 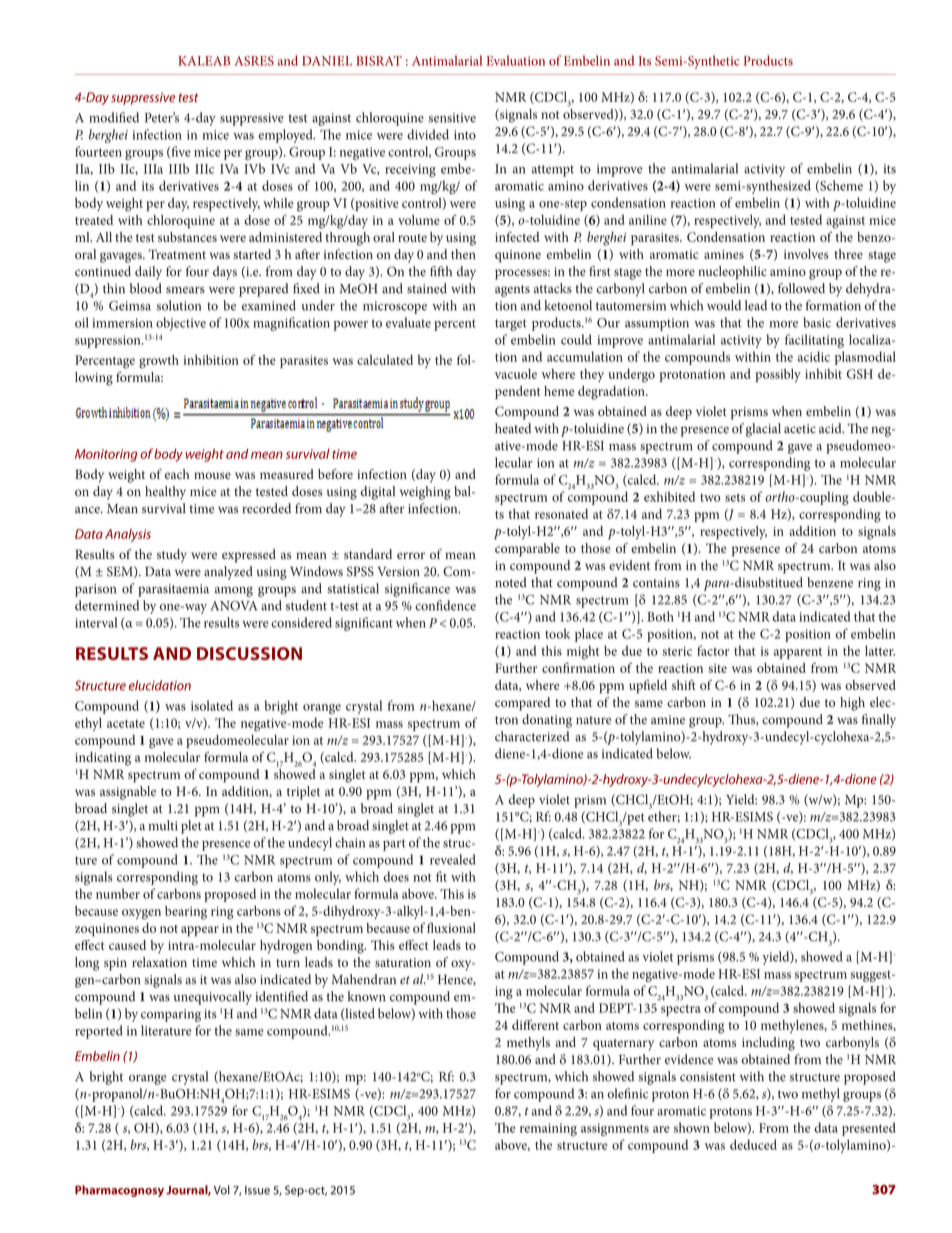 What do you see at coordinates (798, 653) in the screenshot?
I see `apparent` at bounding box center [798, 653].
